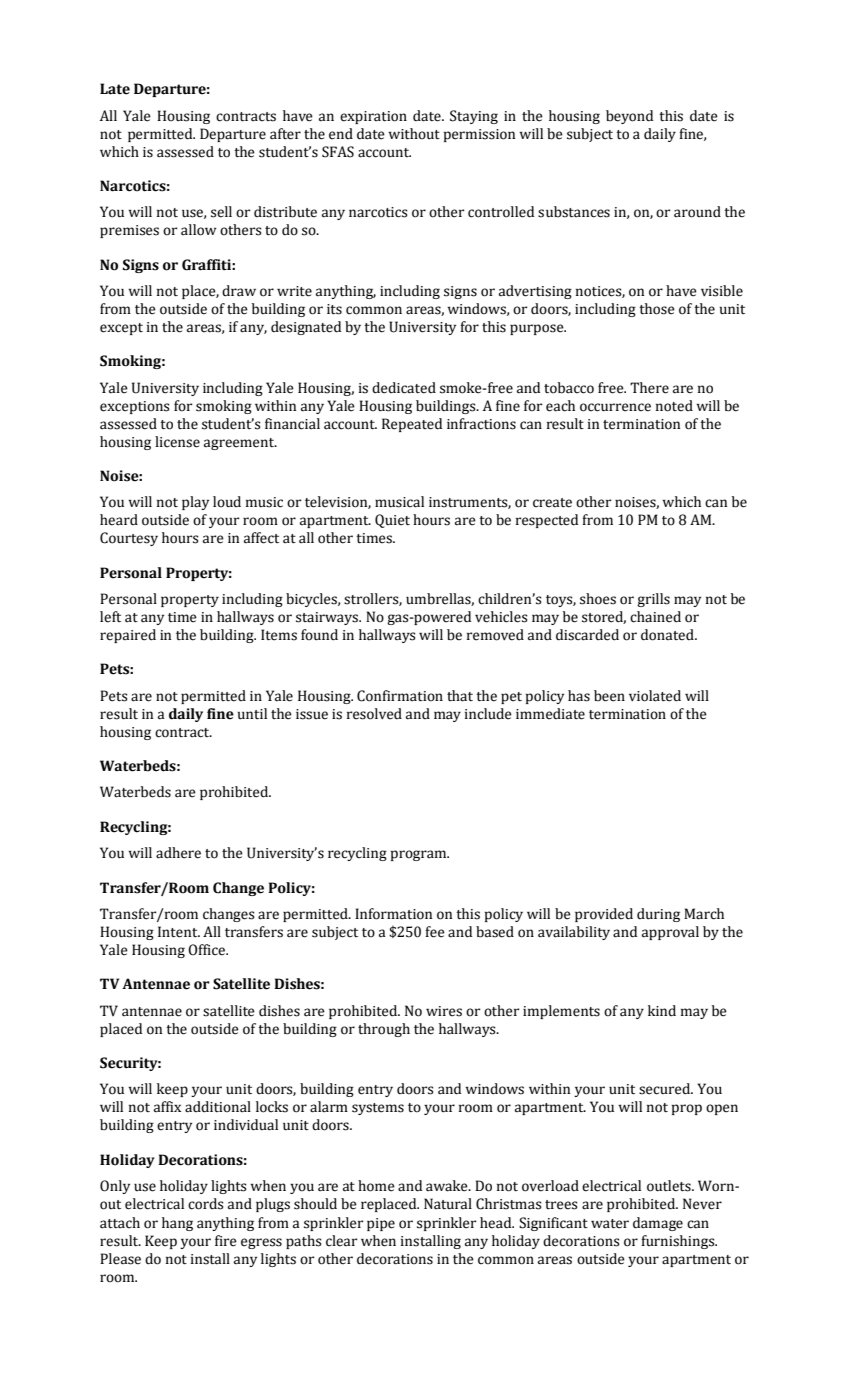  Describe the element at coordinates (400, 696) in the screenshot. I see `Confirmation` at that location.
